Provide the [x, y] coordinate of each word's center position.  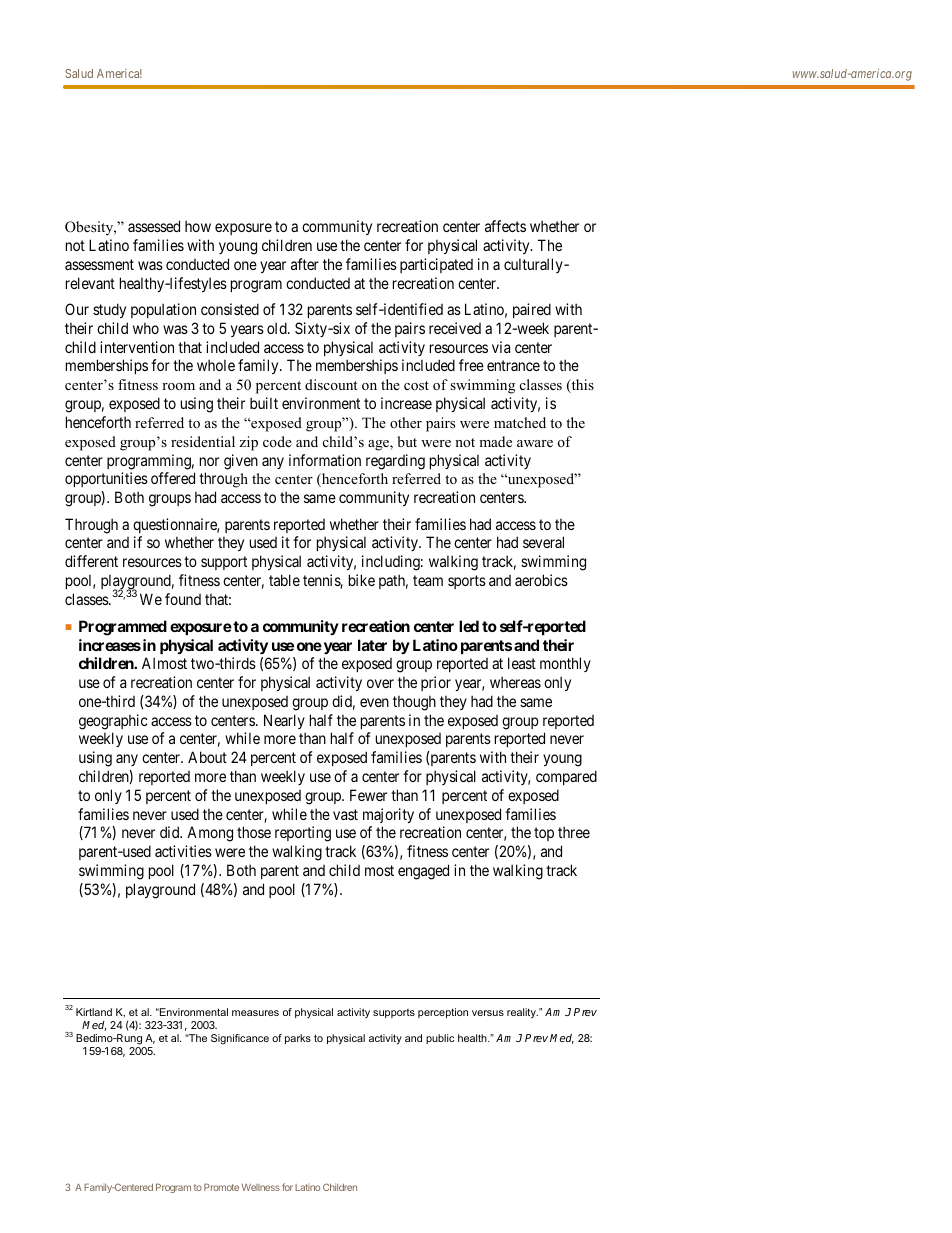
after [305, 264]
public [440, 1039]
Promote [221, 1187]
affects [505, 226]
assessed [154, 226]
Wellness [261, 1187]
